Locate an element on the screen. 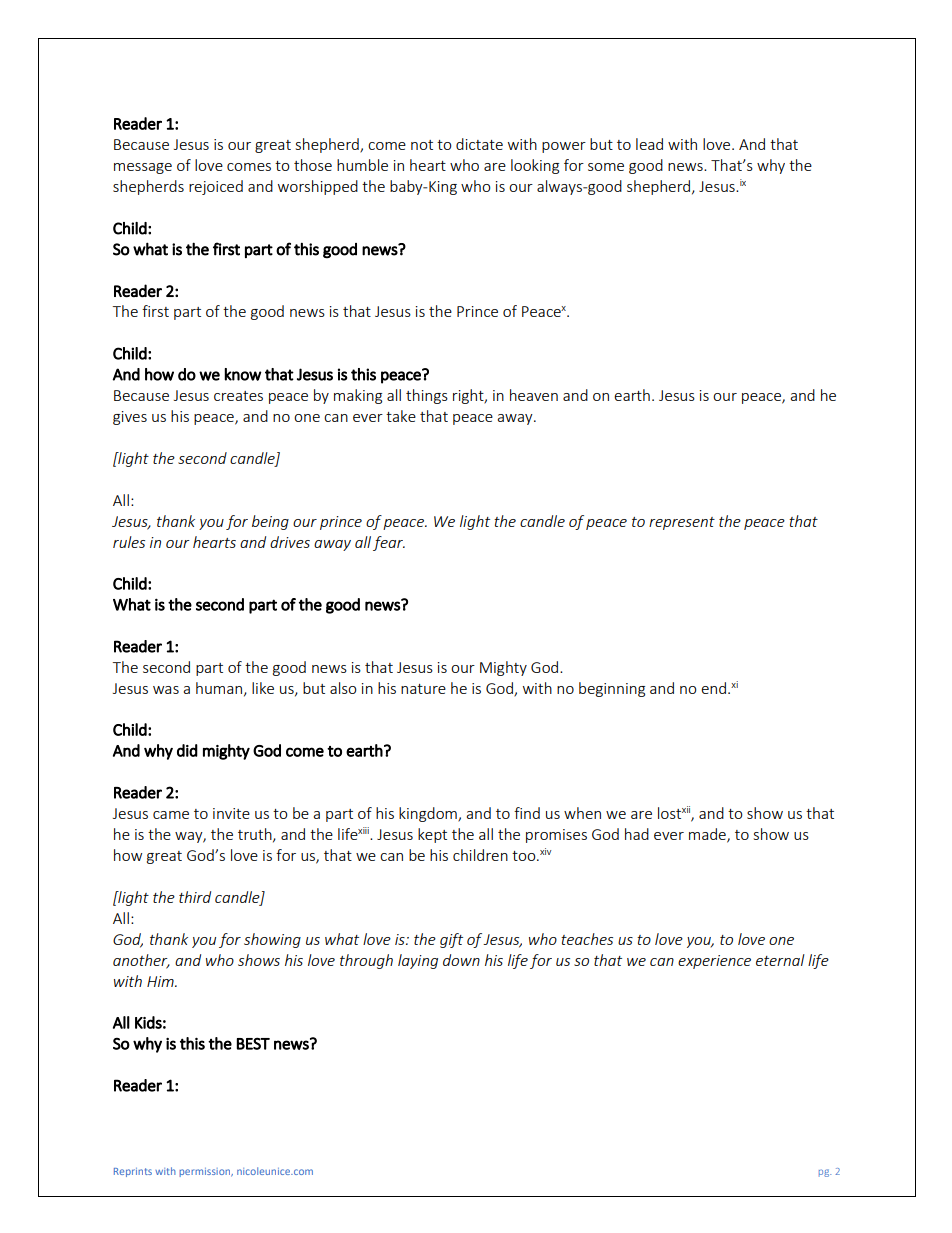 This screenshot has width=952, height=1233. rejoiced is located at coordinates (216, 187).
